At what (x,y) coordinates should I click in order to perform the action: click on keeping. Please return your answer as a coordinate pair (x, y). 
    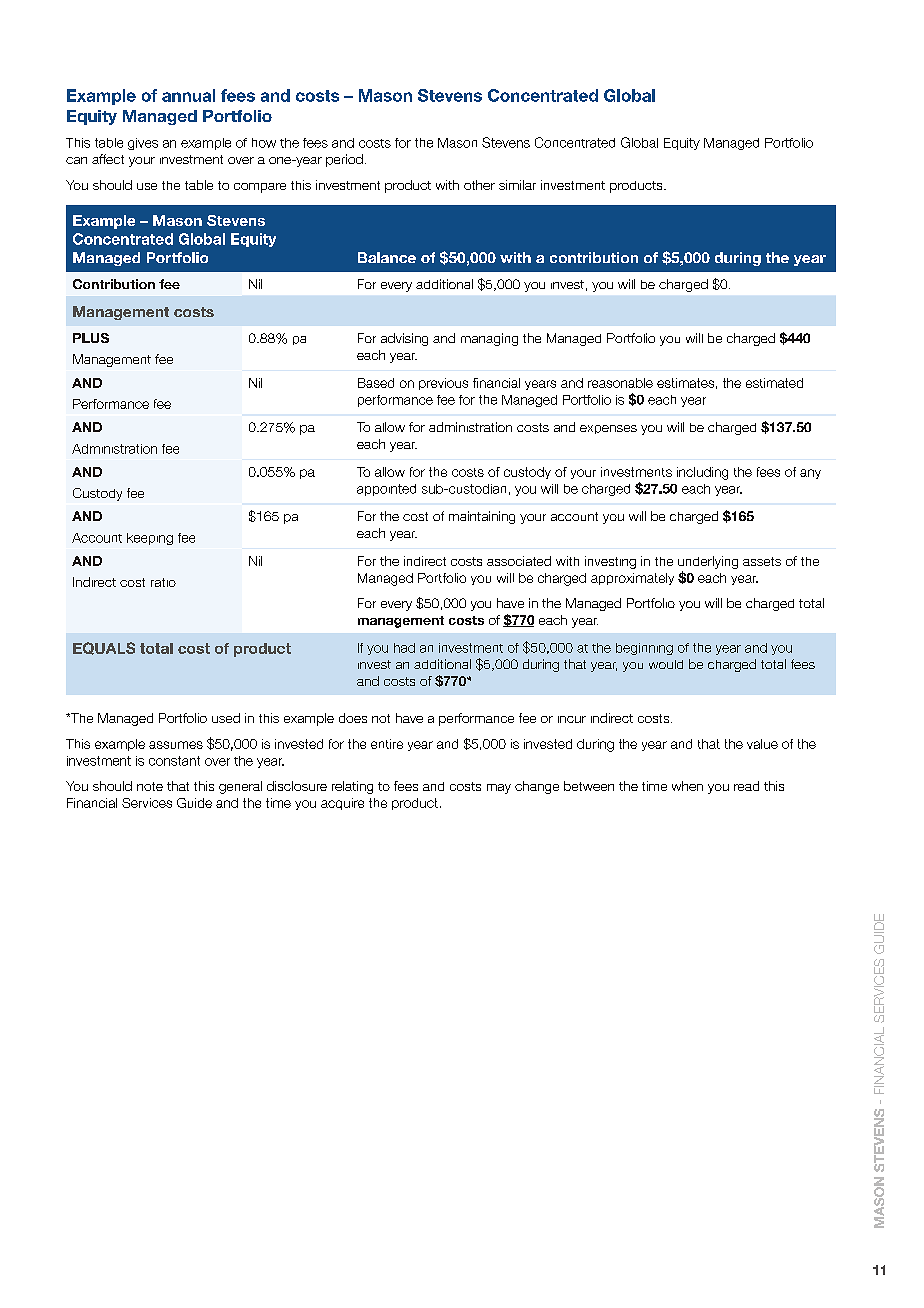
    Looking at the image, I should click on (150, 539).
